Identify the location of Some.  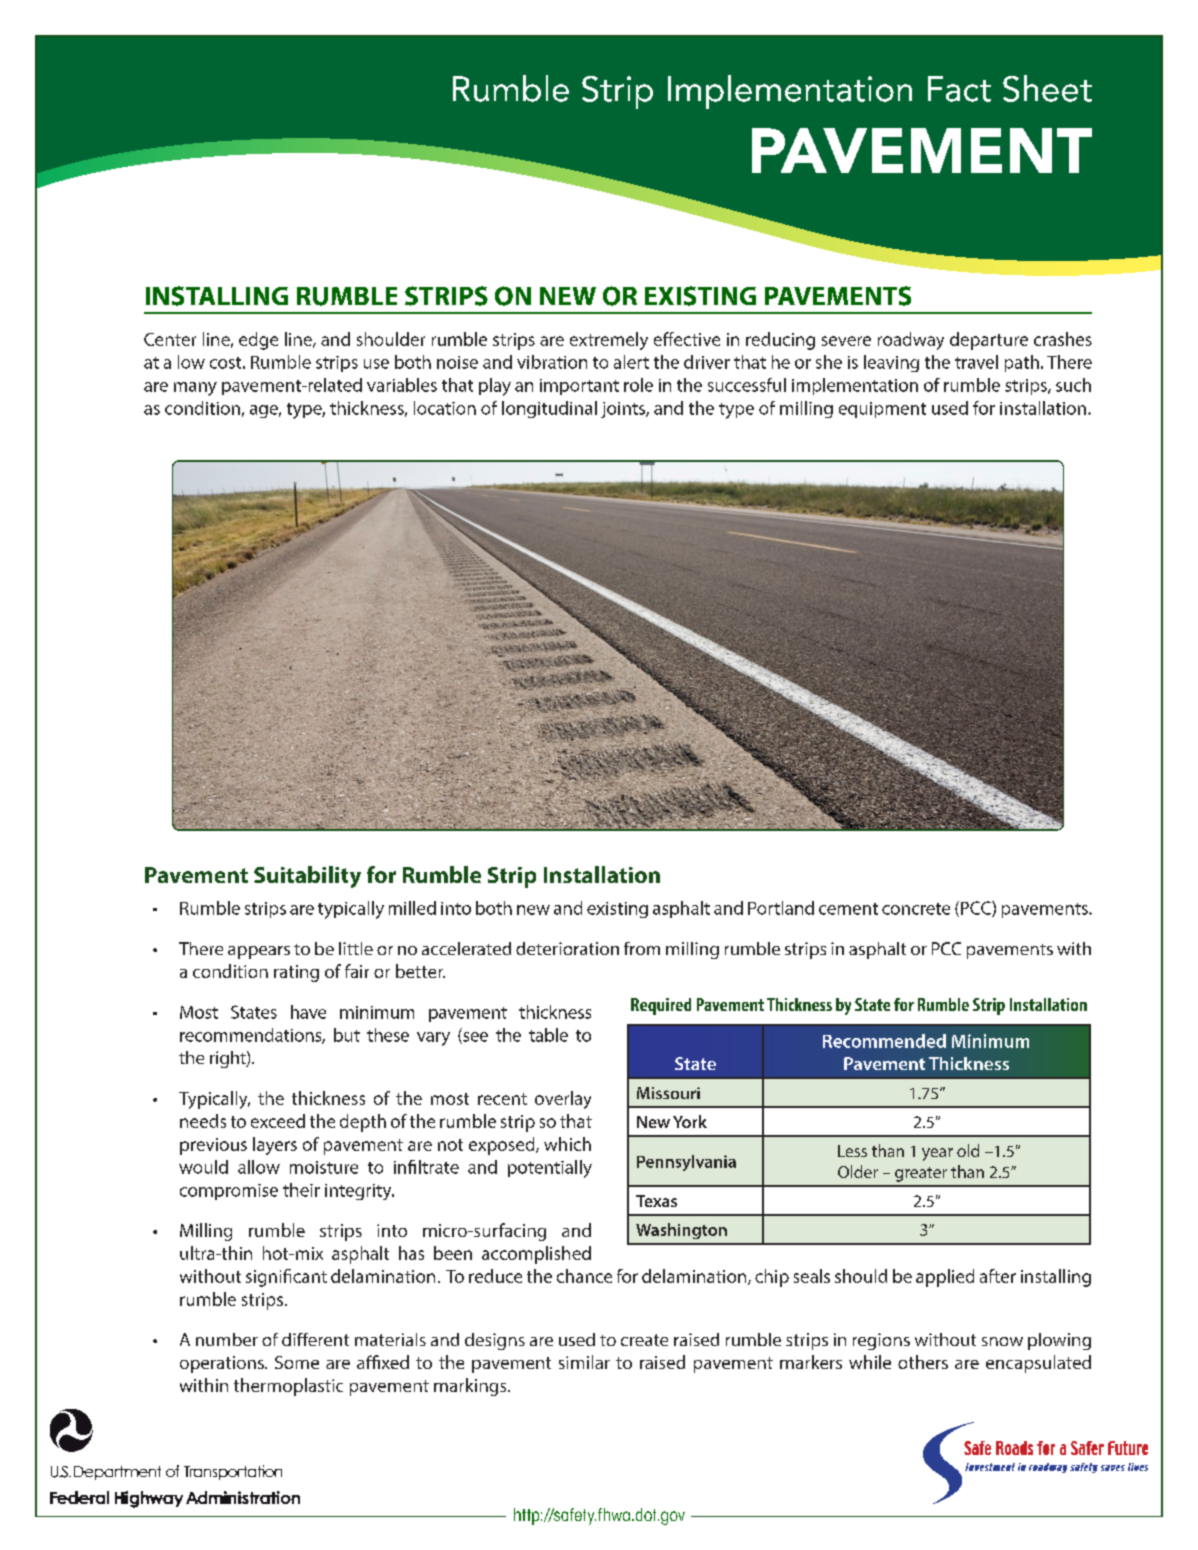
(297, 1362).
